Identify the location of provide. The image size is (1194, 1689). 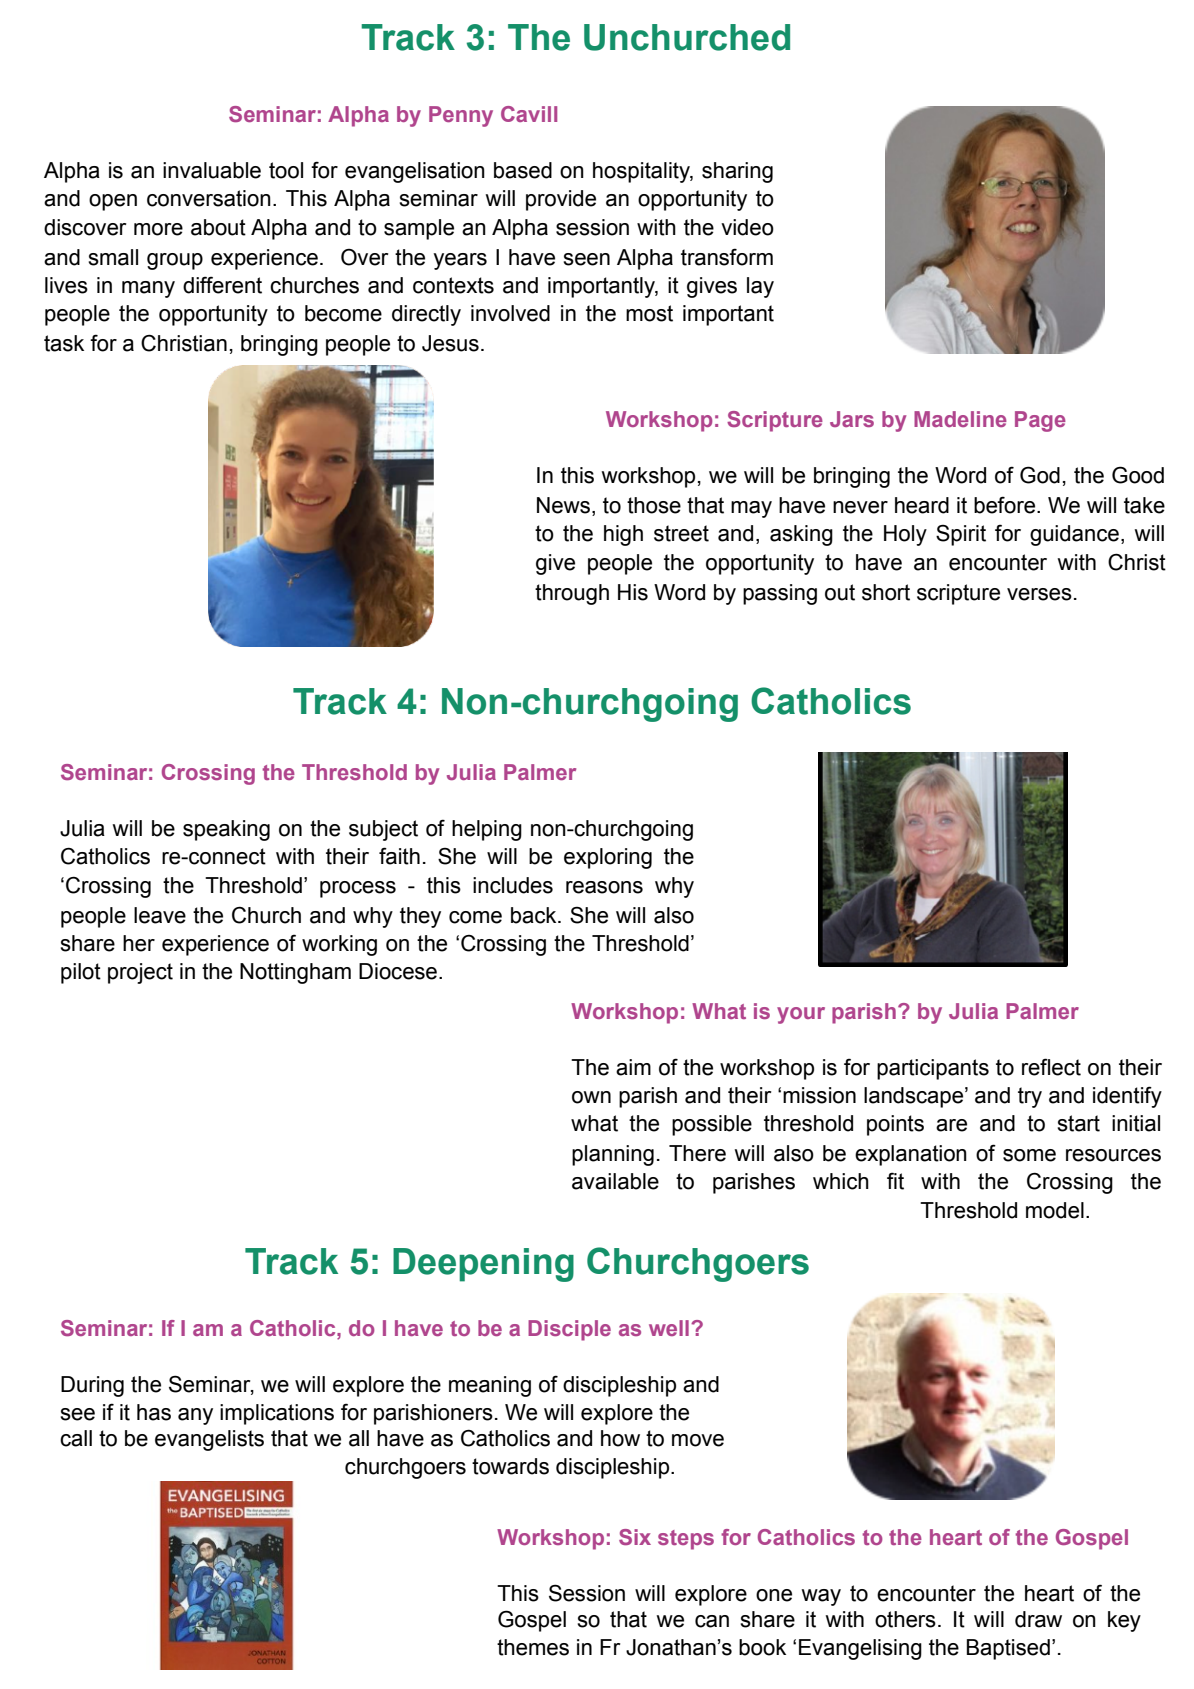
(561, 200).
